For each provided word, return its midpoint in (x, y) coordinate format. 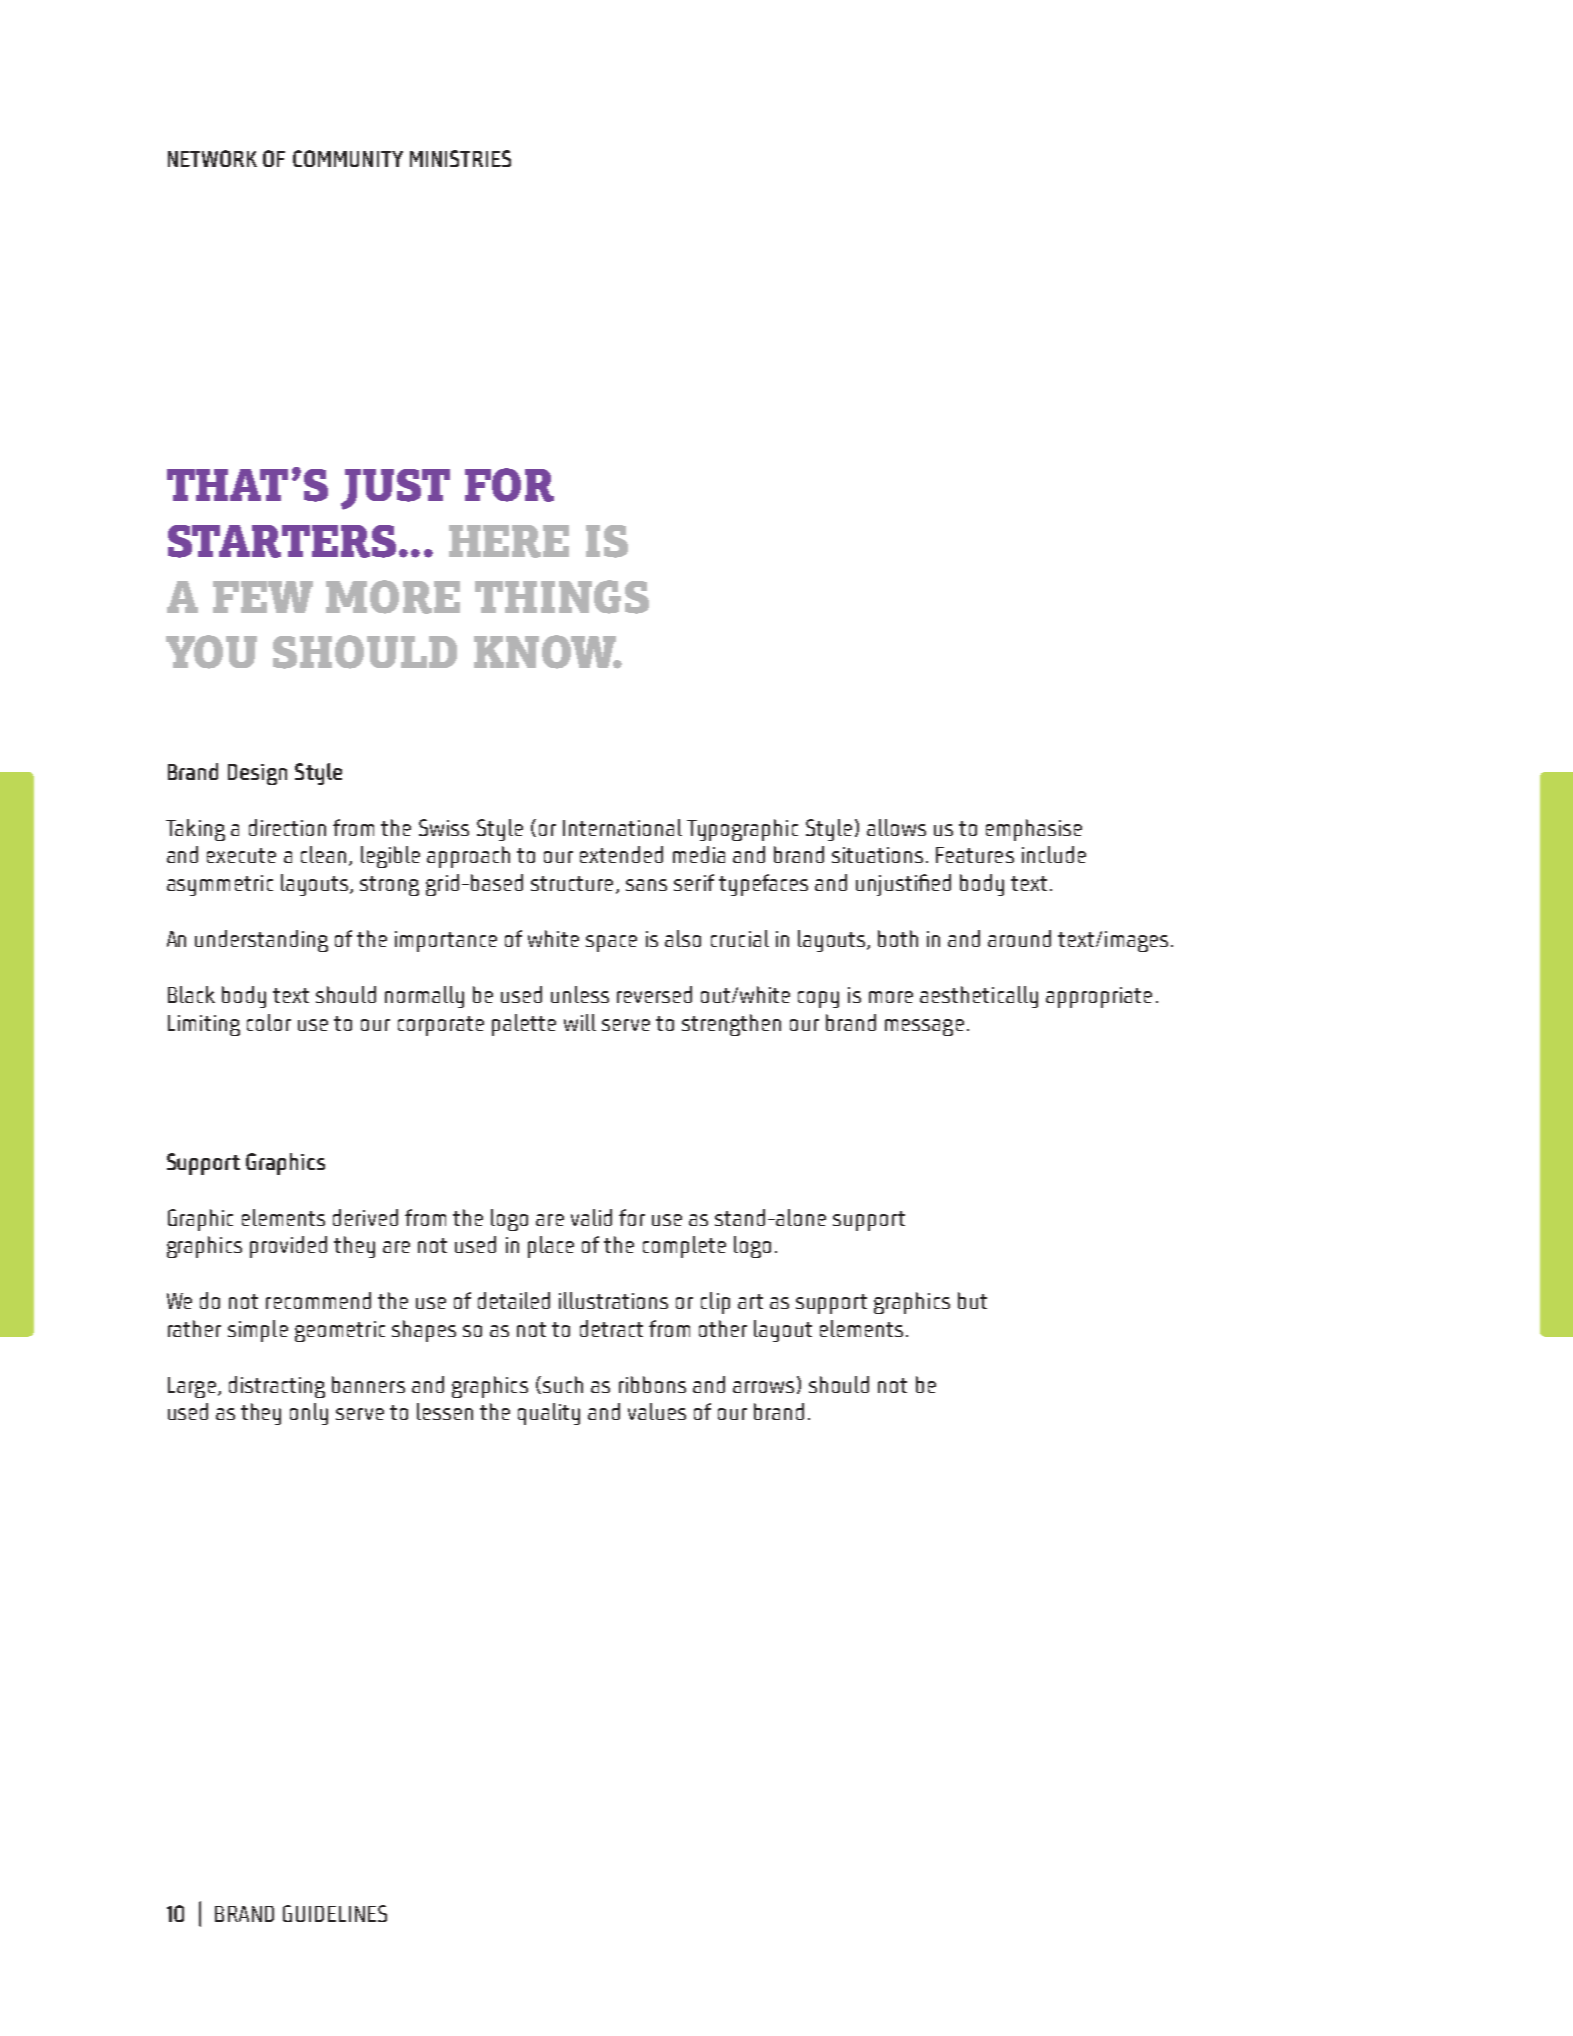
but (972, 1300)
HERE (509, 541)
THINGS (562, 597)
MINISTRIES (460, 158)
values (657, 1411)
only (309, 1414)
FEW (263, 597)
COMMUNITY (348, 158)
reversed (654, 994)
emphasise (1034, 830)
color (269, 1022)
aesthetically (979, 997)
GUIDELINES (335, 1913)
